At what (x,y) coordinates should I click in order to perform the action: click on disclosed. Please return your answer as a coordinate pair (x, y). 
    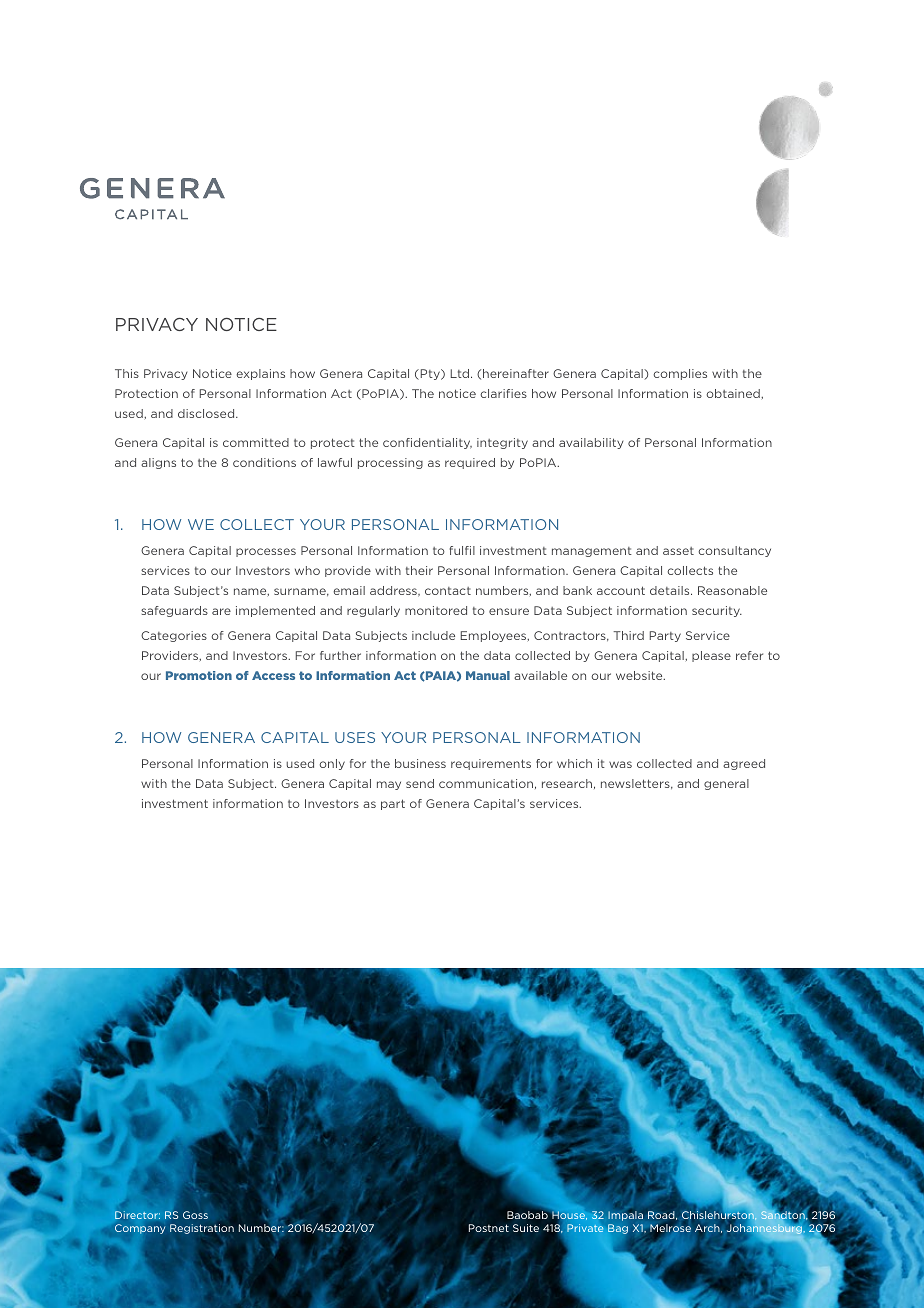
    Looking at the image, I should click on (207, 413).
